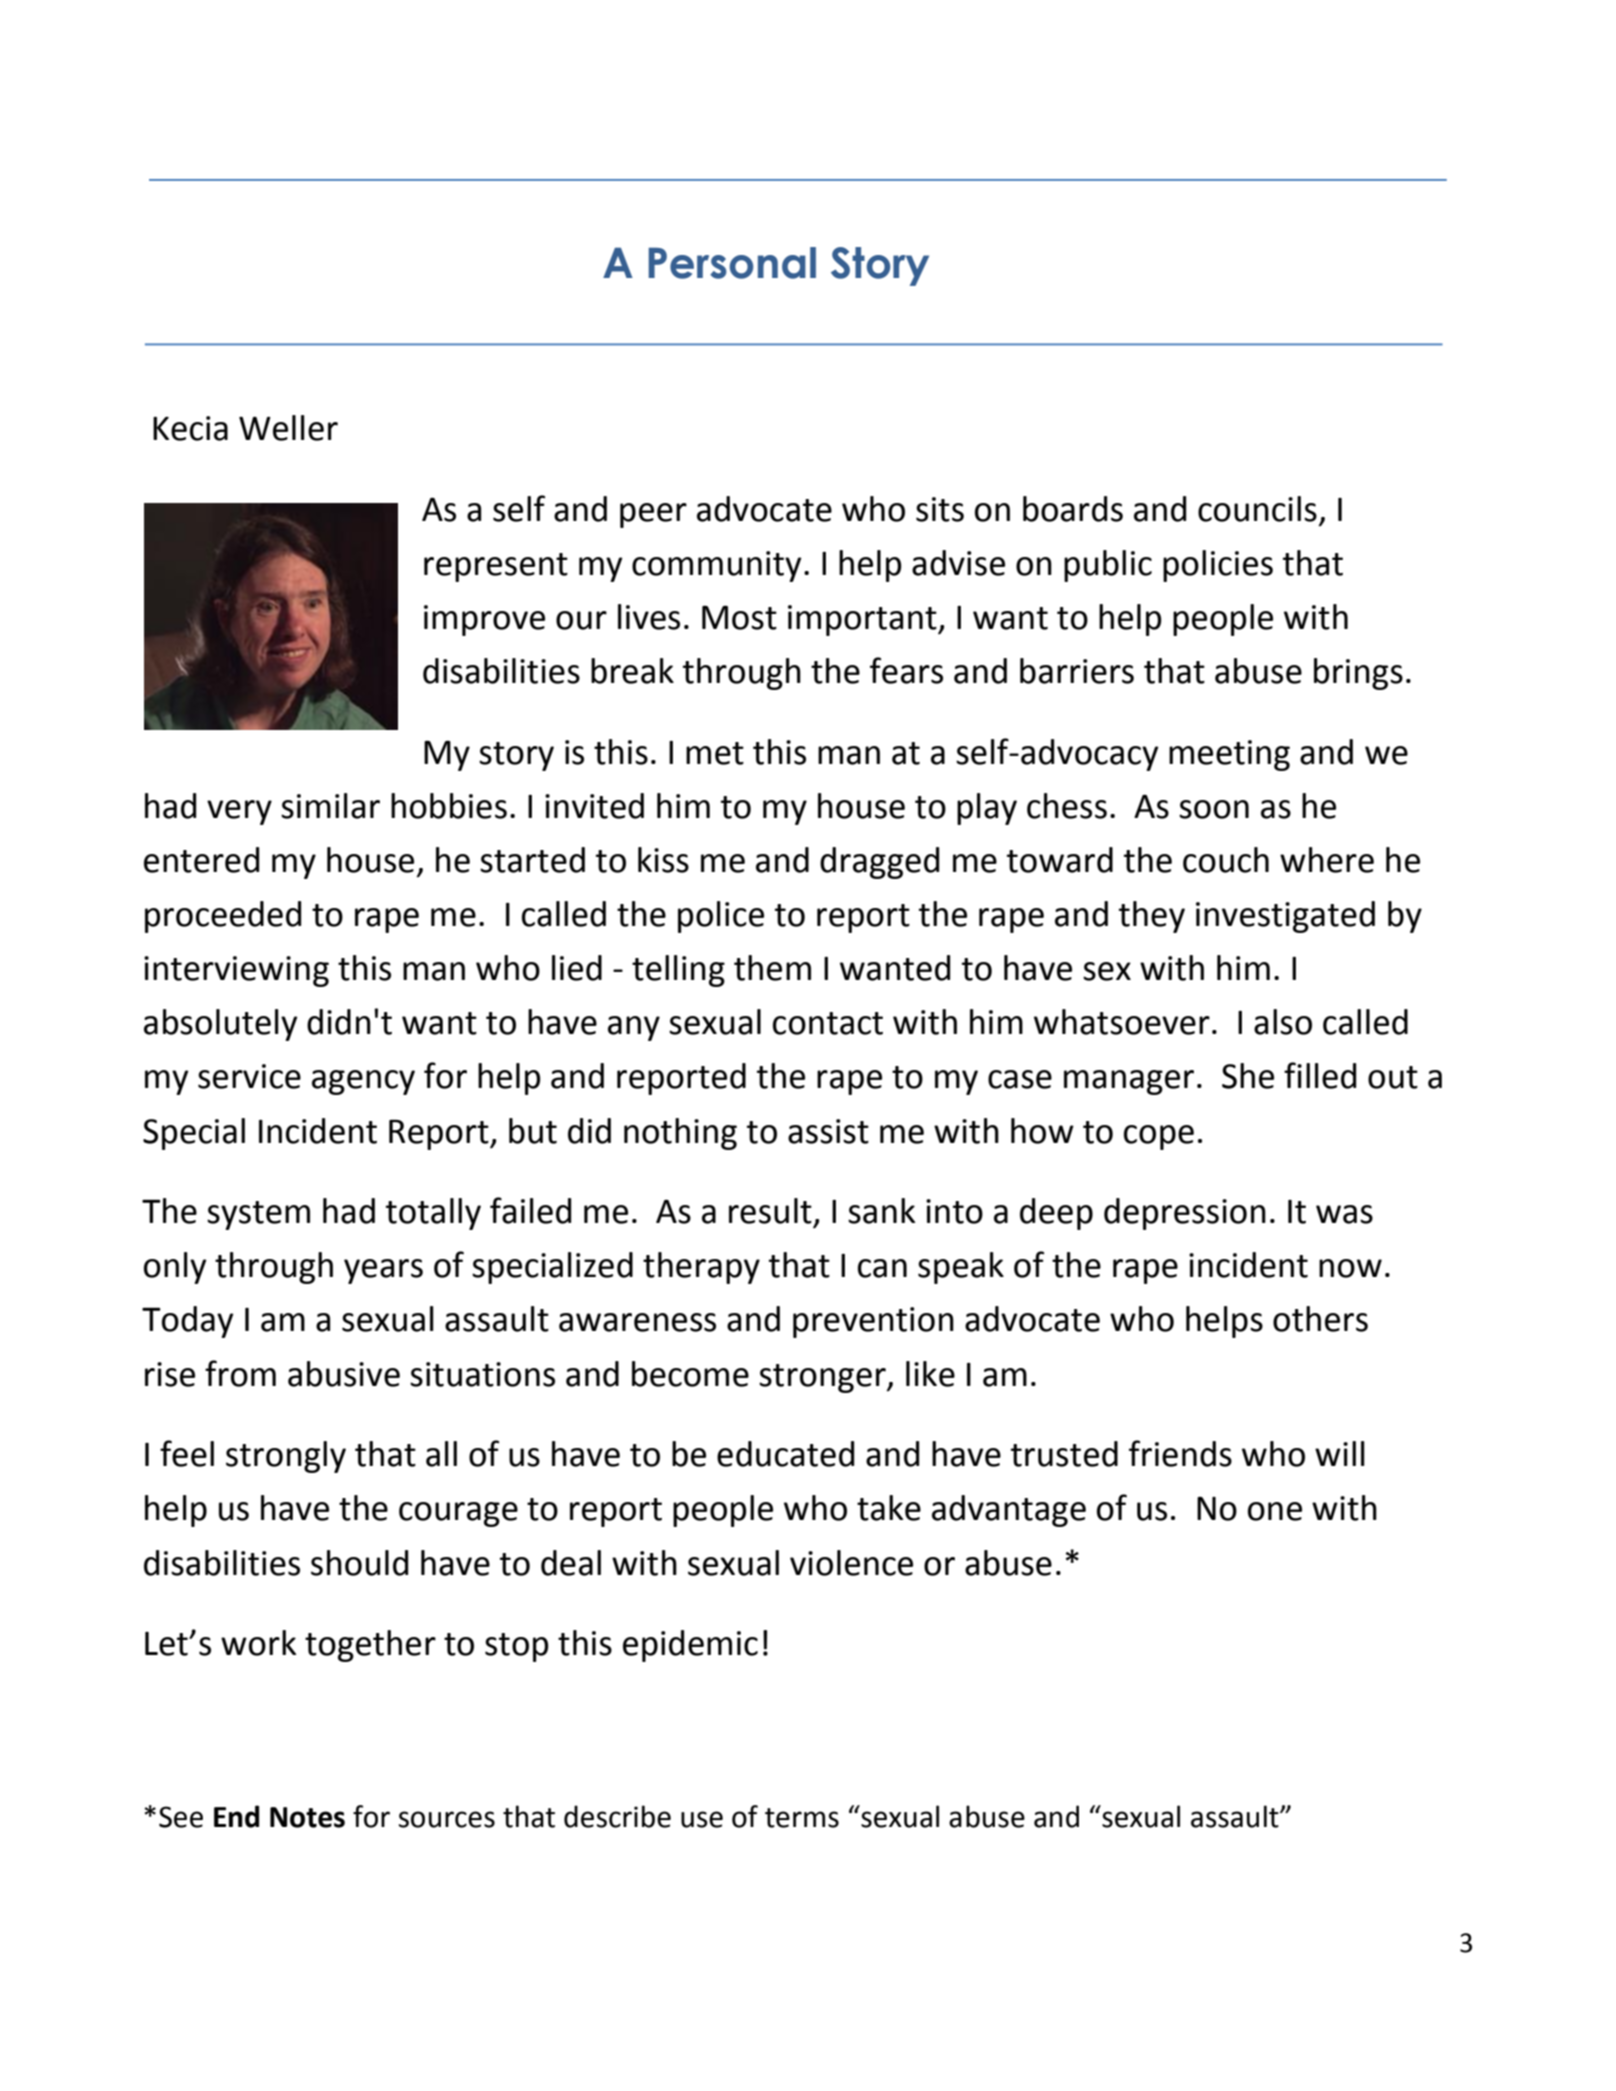 The image size is (1616, 2091). Describe the element at coordinates (1257, 509) in the screenshot. I see `councils` at that location.
